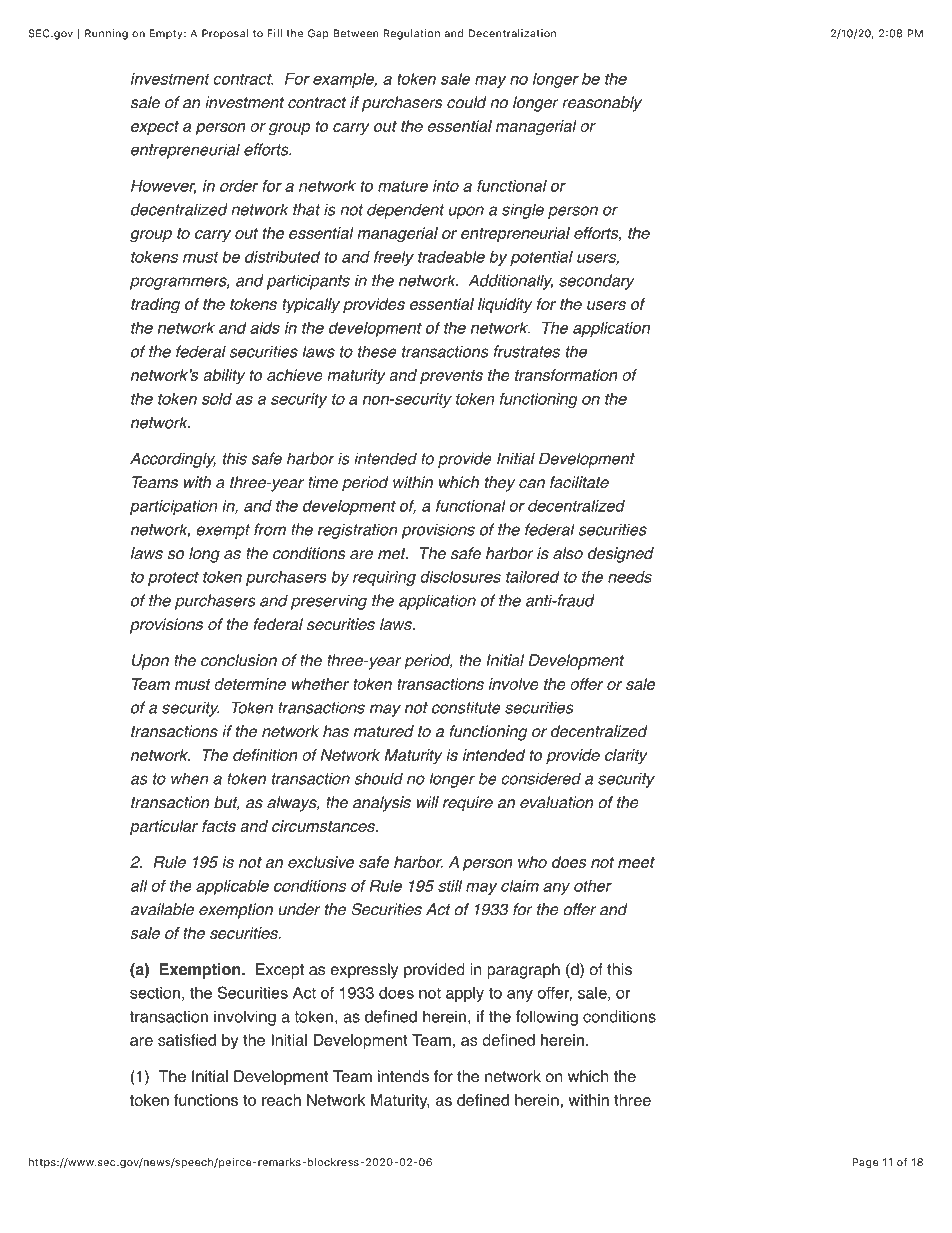 The width and height of the page is (952, 1233). Describe the element at coordinates (468, 804) in the page. I see `require` at that location.
